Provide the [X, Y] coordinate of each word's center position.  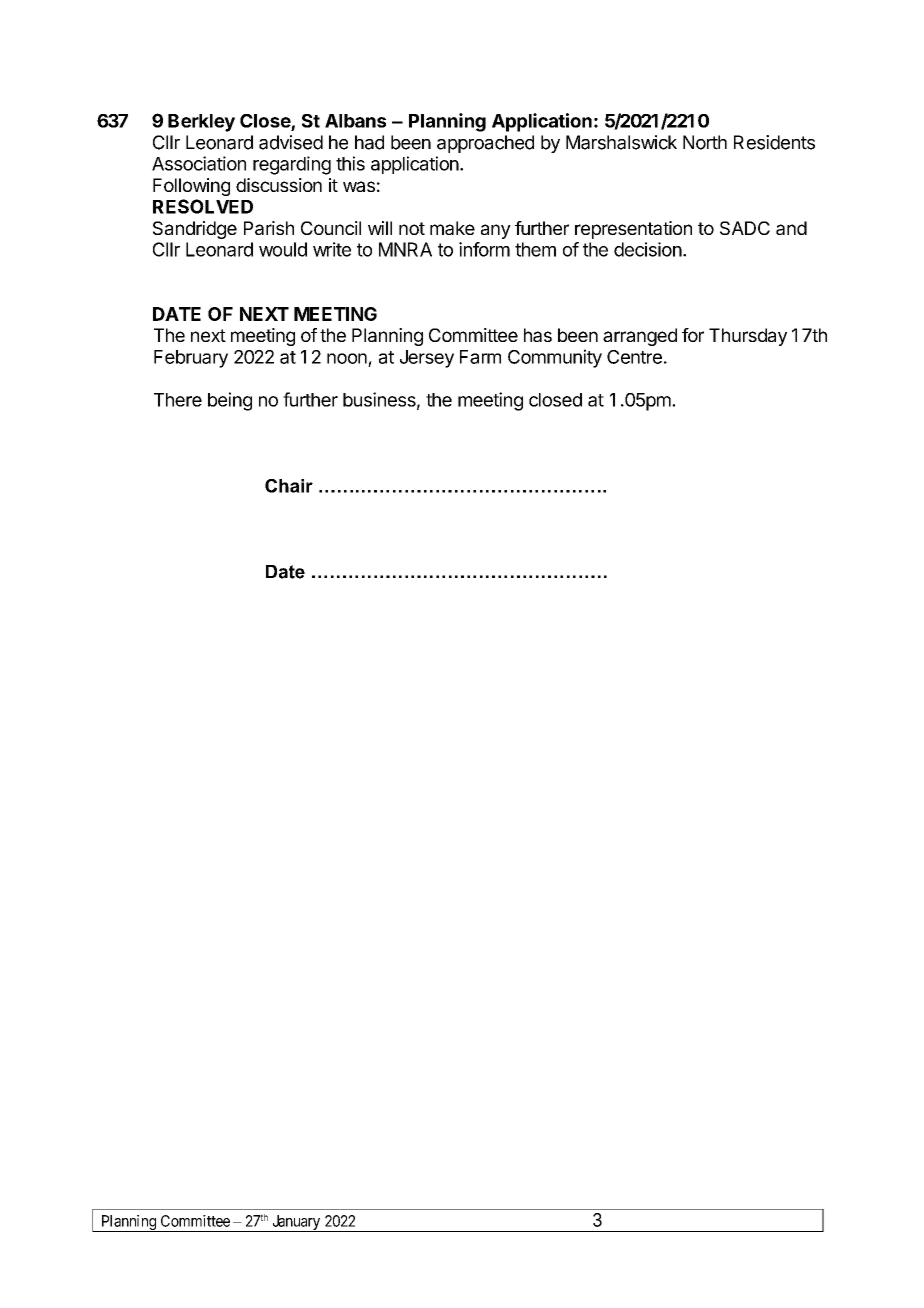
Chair [289, 486]
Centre [634, 357]
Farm [480, 357]
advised [291, 142]
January [296, 1223]
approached [485, 144]
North [705, 142]
